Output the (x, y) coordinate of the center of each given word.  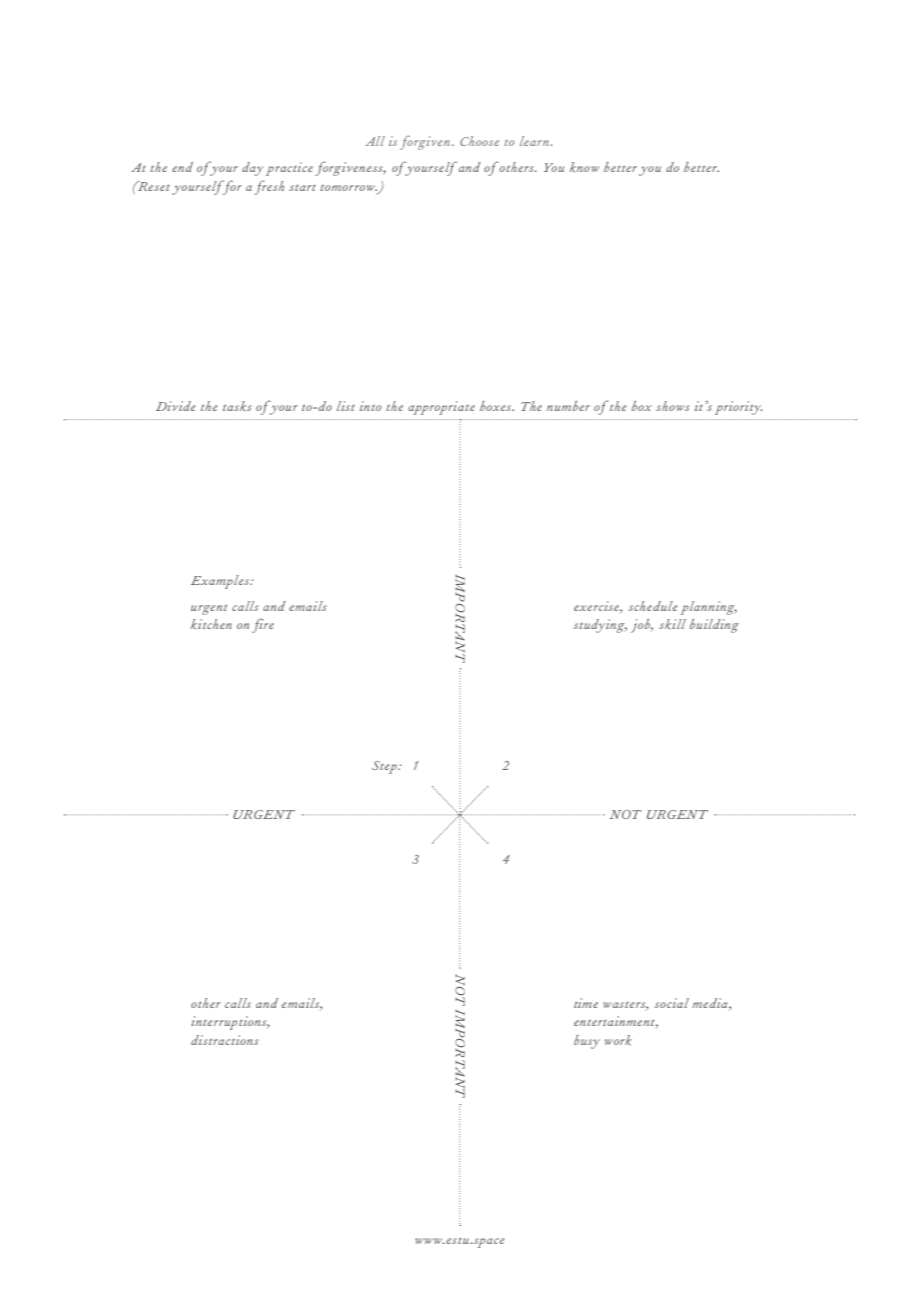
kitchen (211, 624)
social (672, 1003)
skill (672, 624)
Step (385, 767)
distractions (225, 1040)
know (584, 167)
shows (673, 406)
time (586, 1003)
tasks (237, 406)
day (253, 169)
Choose (479, 141)
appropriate (441, 408)
